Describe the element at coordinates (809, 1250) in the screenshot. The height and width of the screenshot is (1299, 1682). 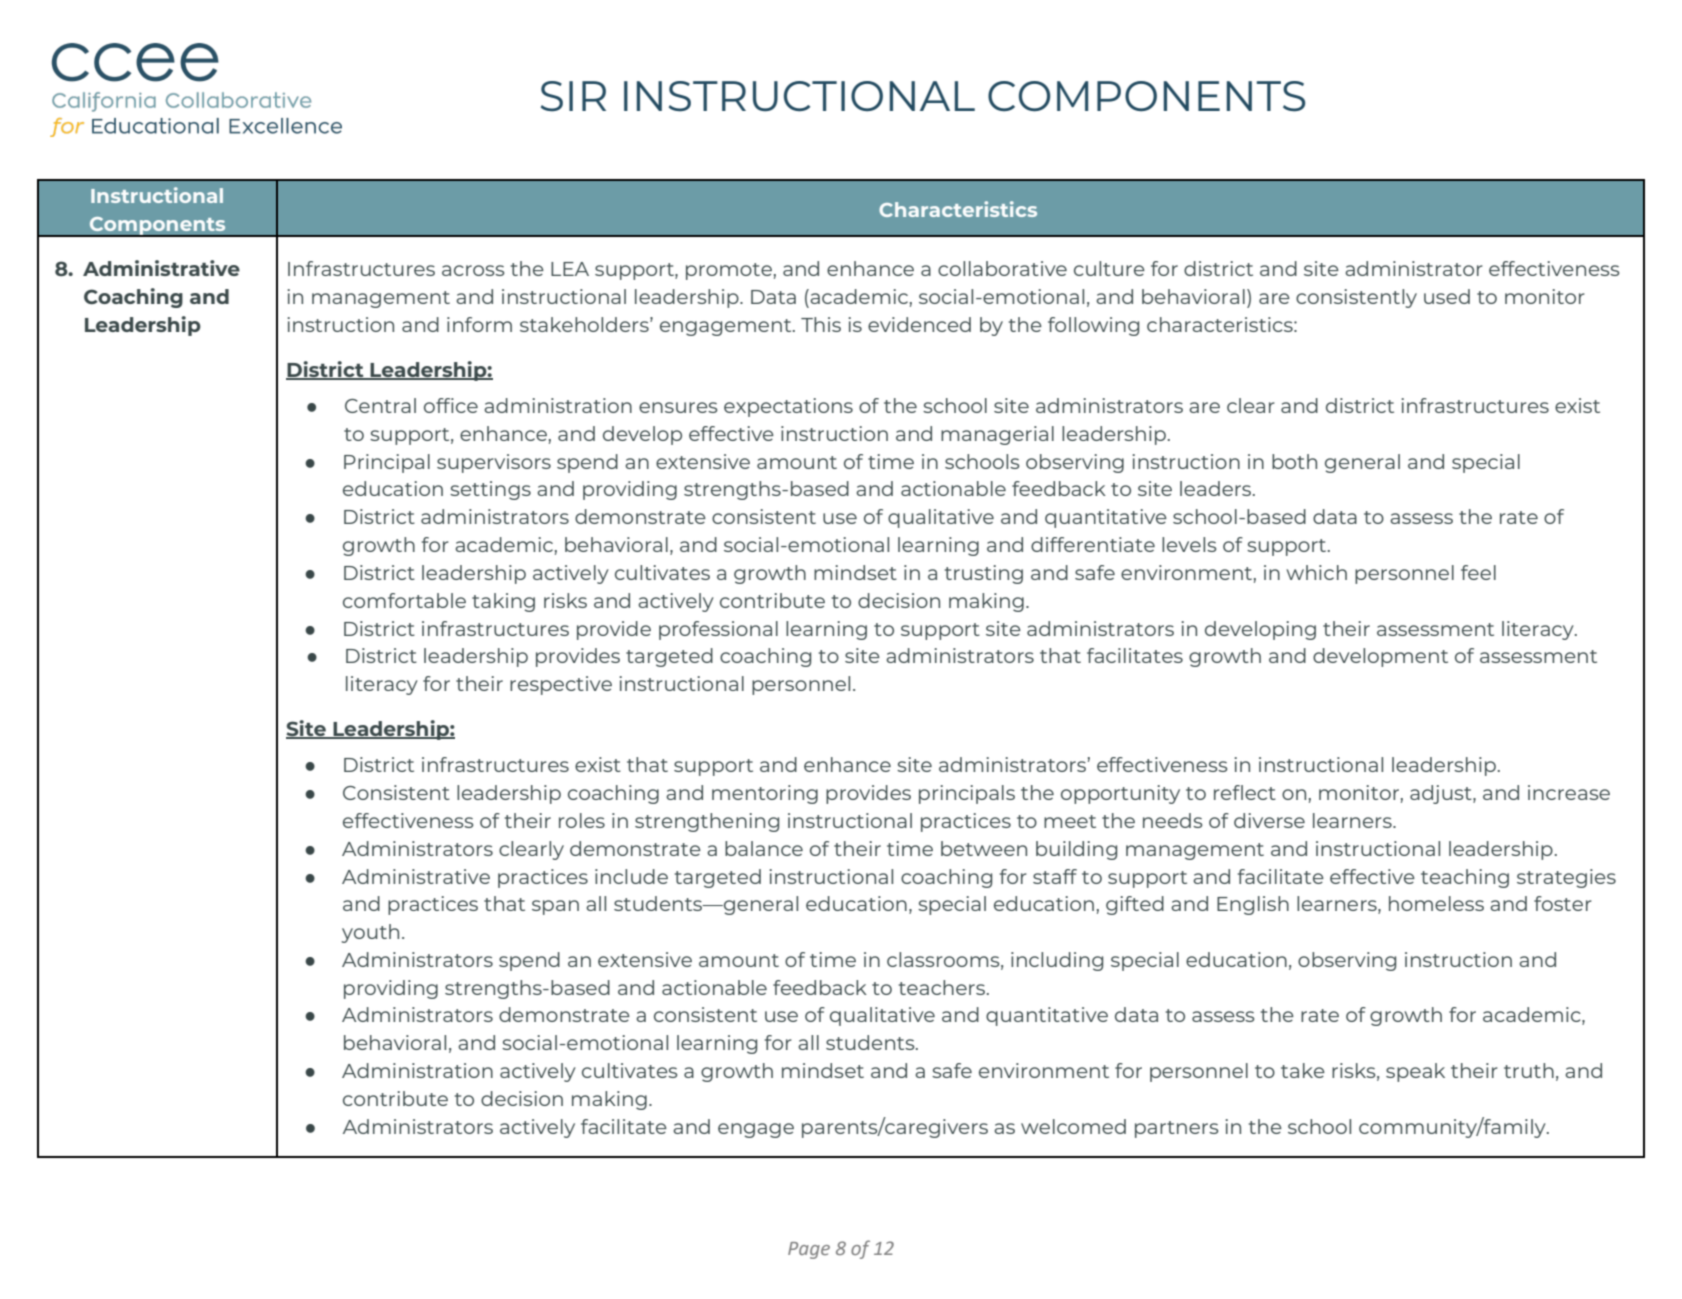
I see `Page` at that location.
